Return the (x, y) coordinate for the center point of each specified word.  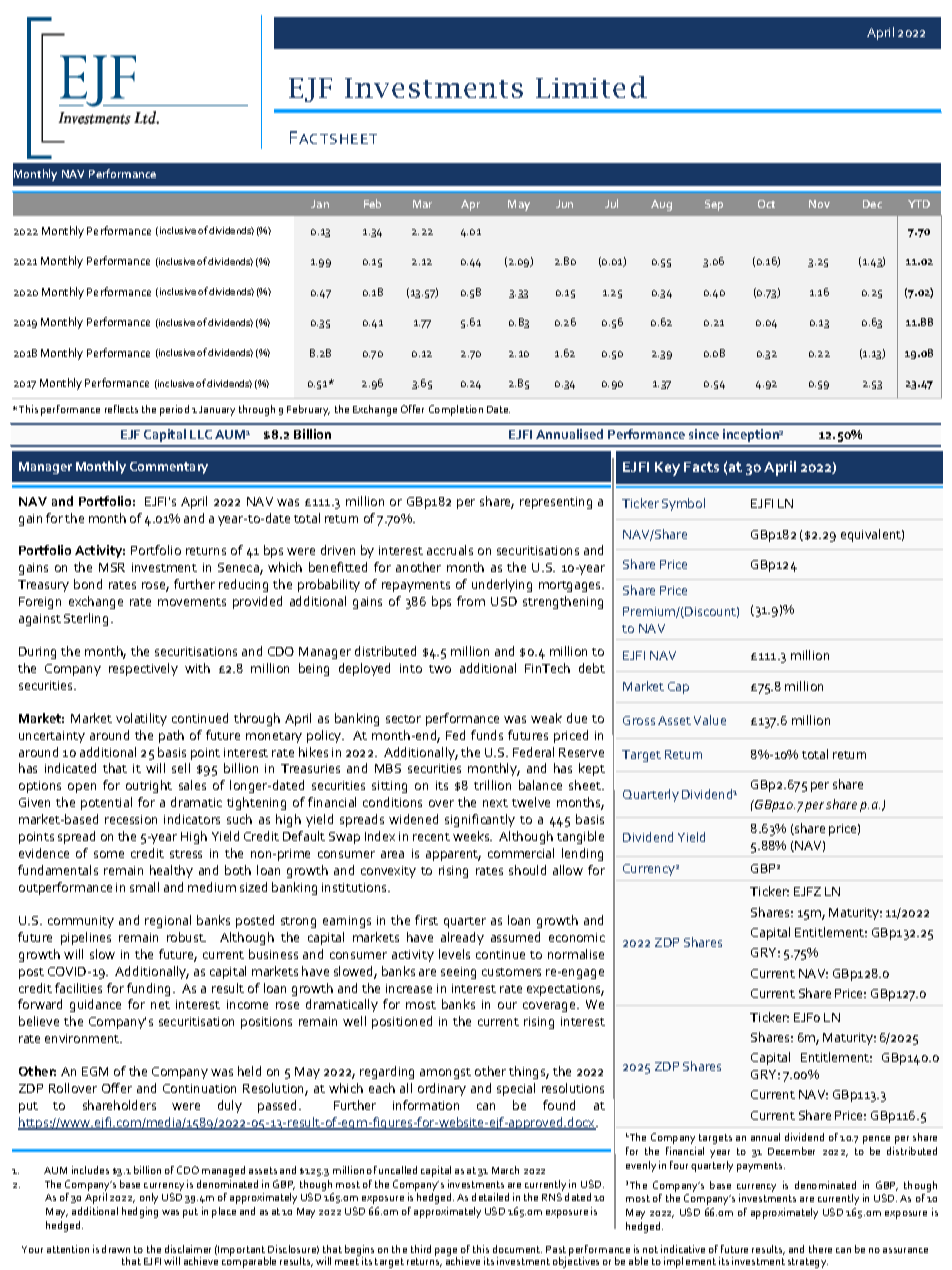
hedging (140, 1212)
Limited (591, 87)
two (440, 669)
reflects (121, 409)
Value (710, 720)
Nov (819, 204)
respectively (143, 669)
